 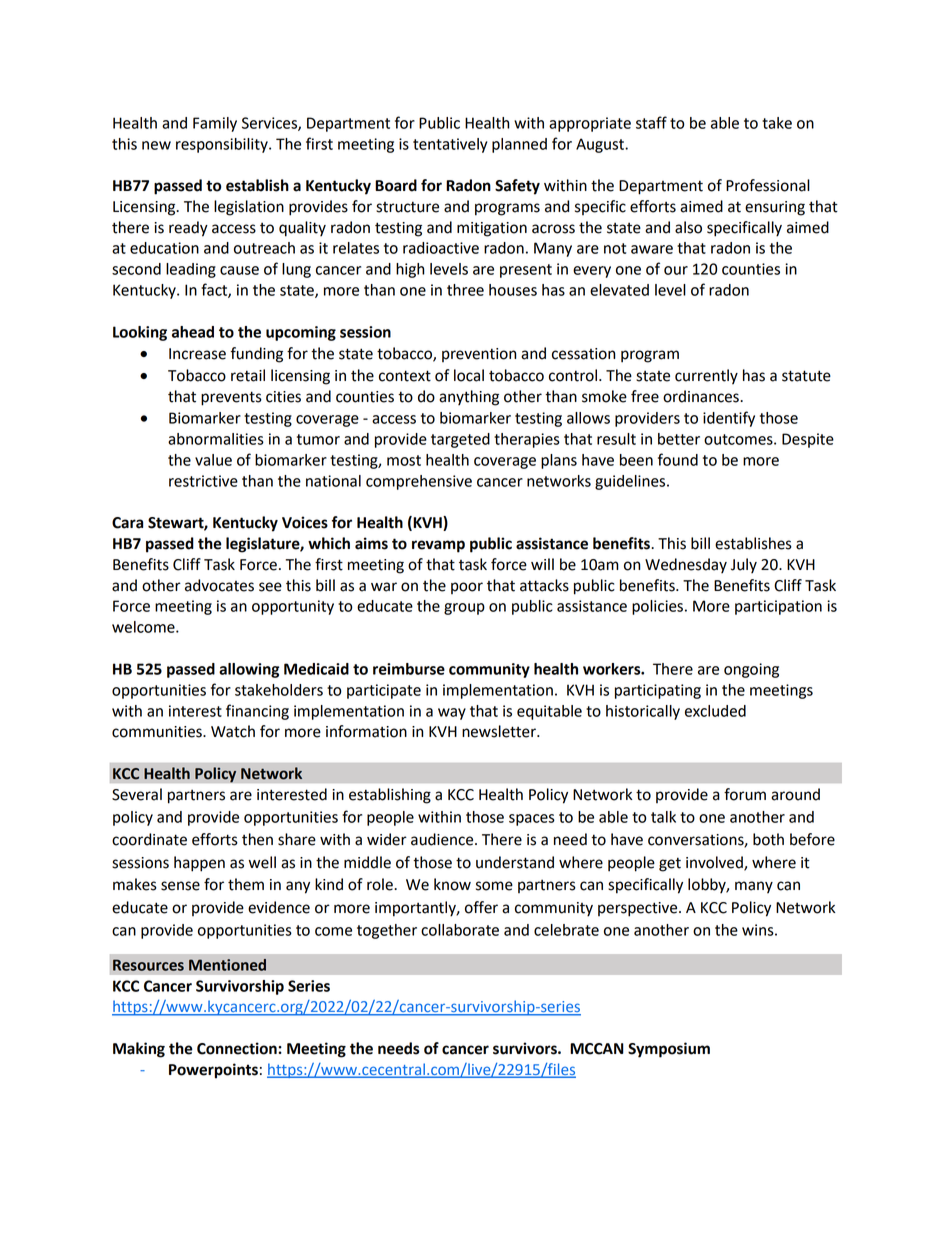 I want to click on collaborate, so click(x=460, y=930).
